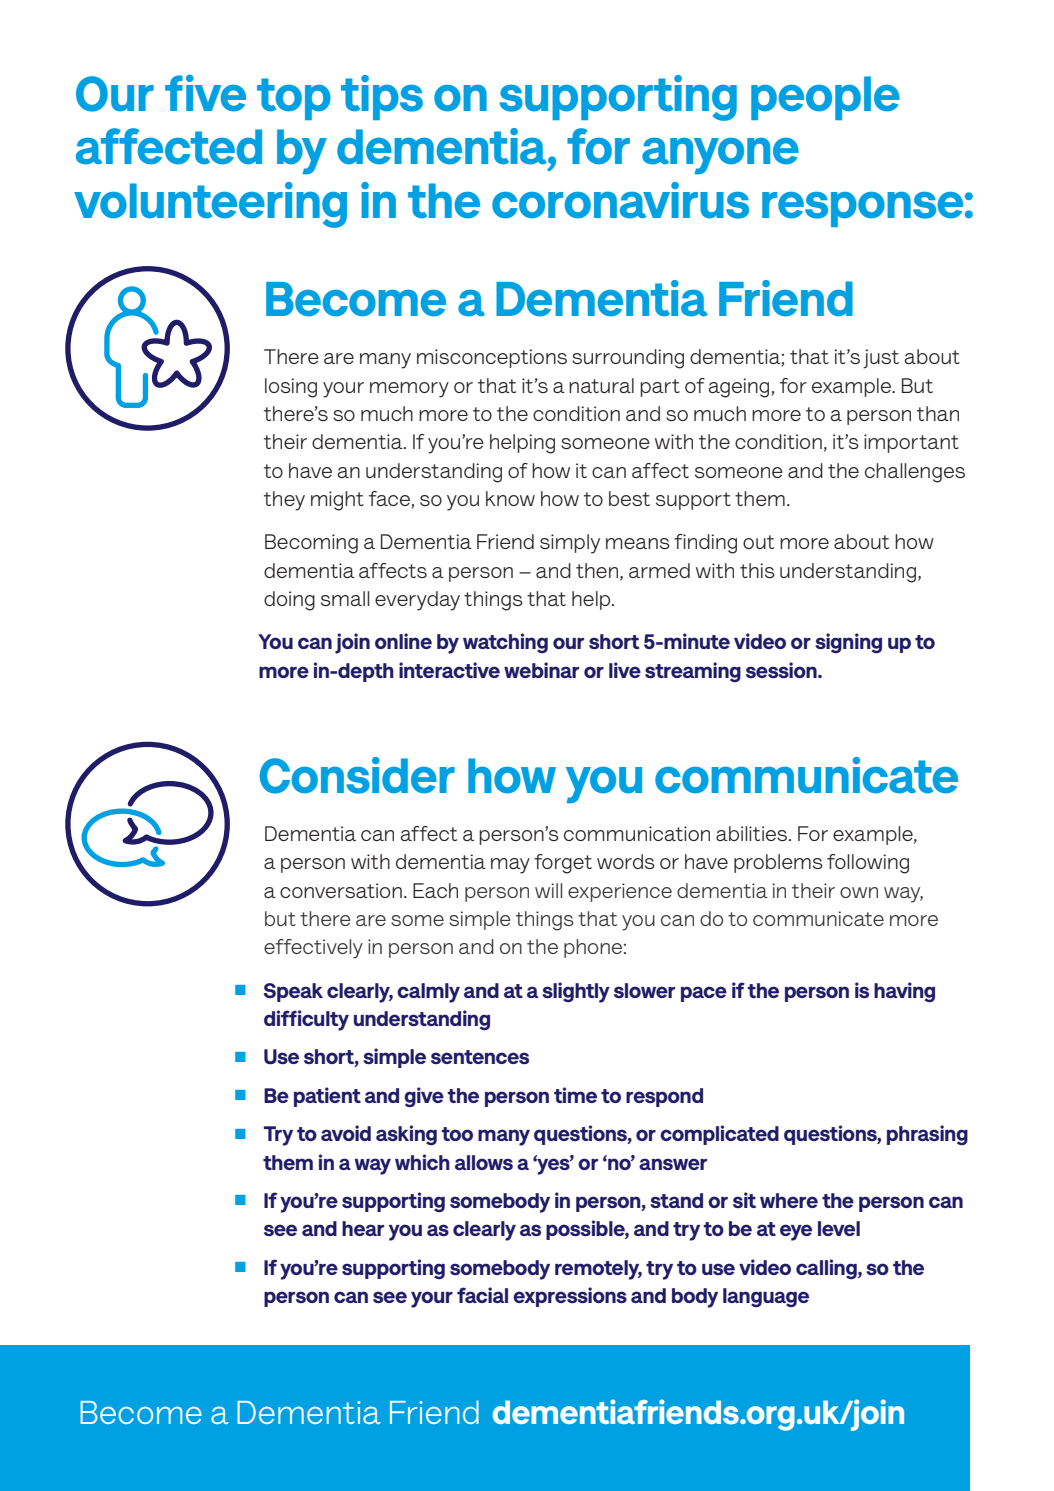 The image size is (1054, 1491). Describe the element at coordinates (289, 601) in the screenshot. I see `doing` at that location.
